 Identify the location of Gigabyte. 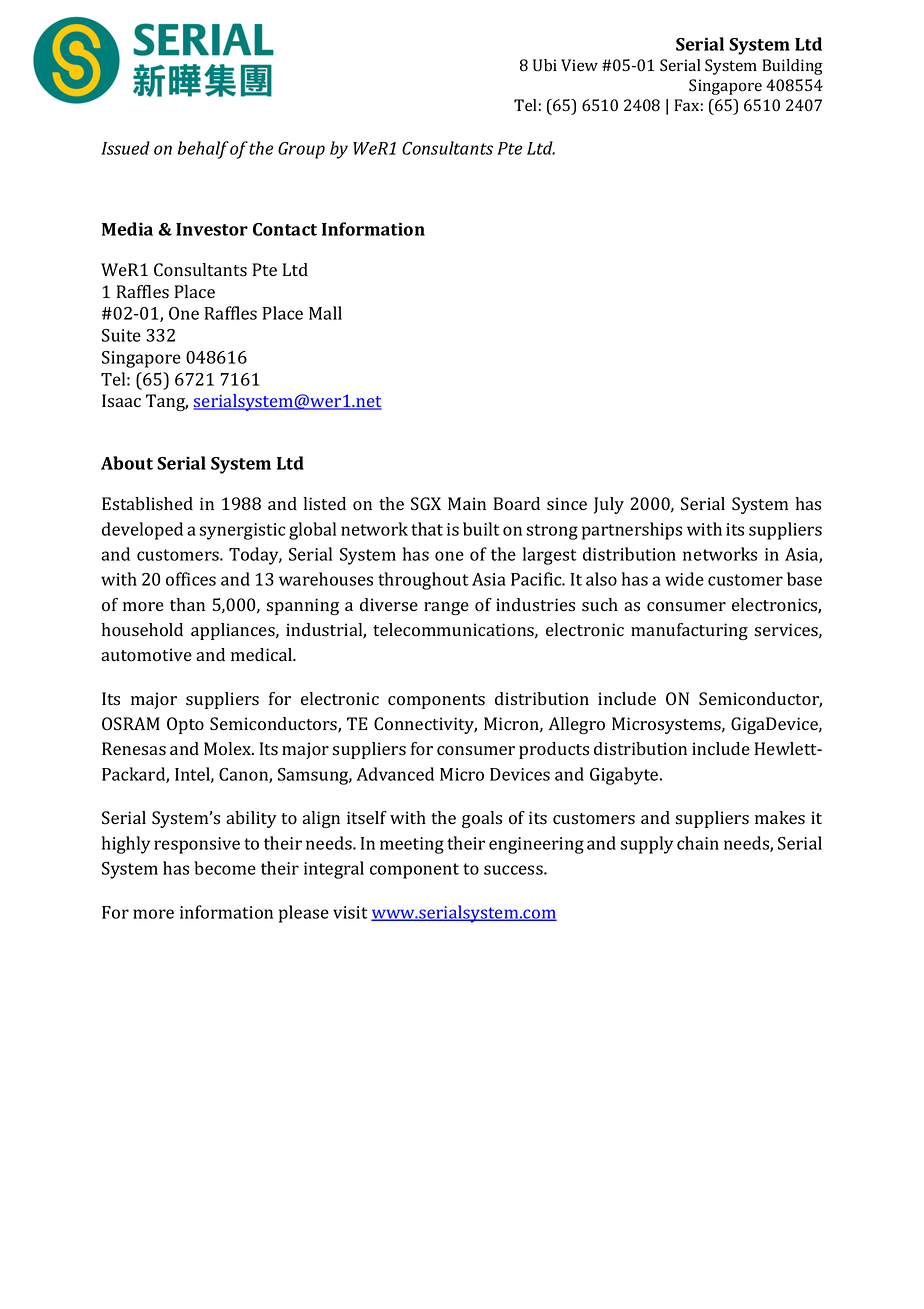
(625, 776).
